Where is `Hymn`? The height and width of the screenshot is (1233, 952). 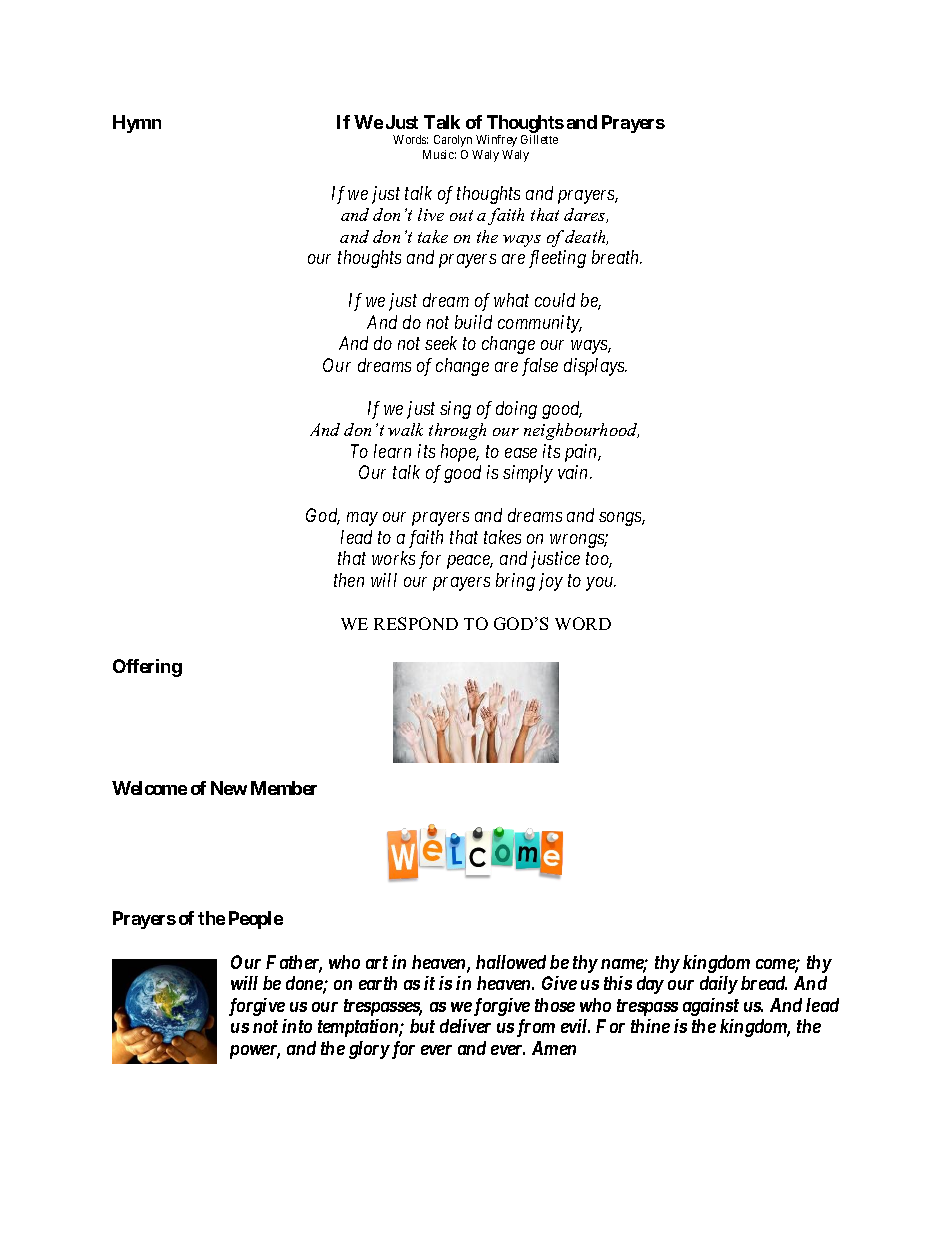
Hymn is located at coordinates (137, 124).
